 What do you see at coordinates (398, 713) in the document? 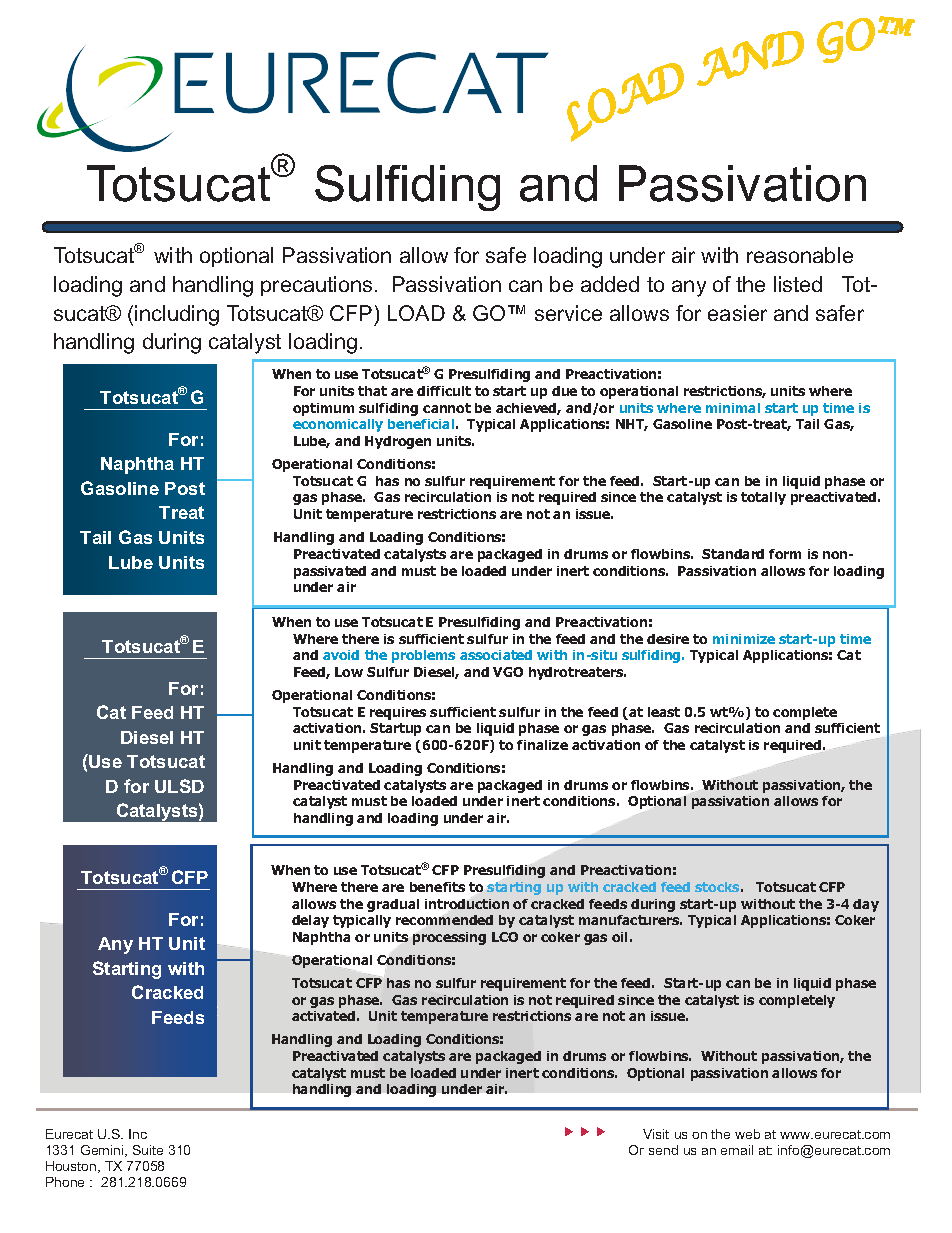
I see `requires` at bounding box center [398, 713].
